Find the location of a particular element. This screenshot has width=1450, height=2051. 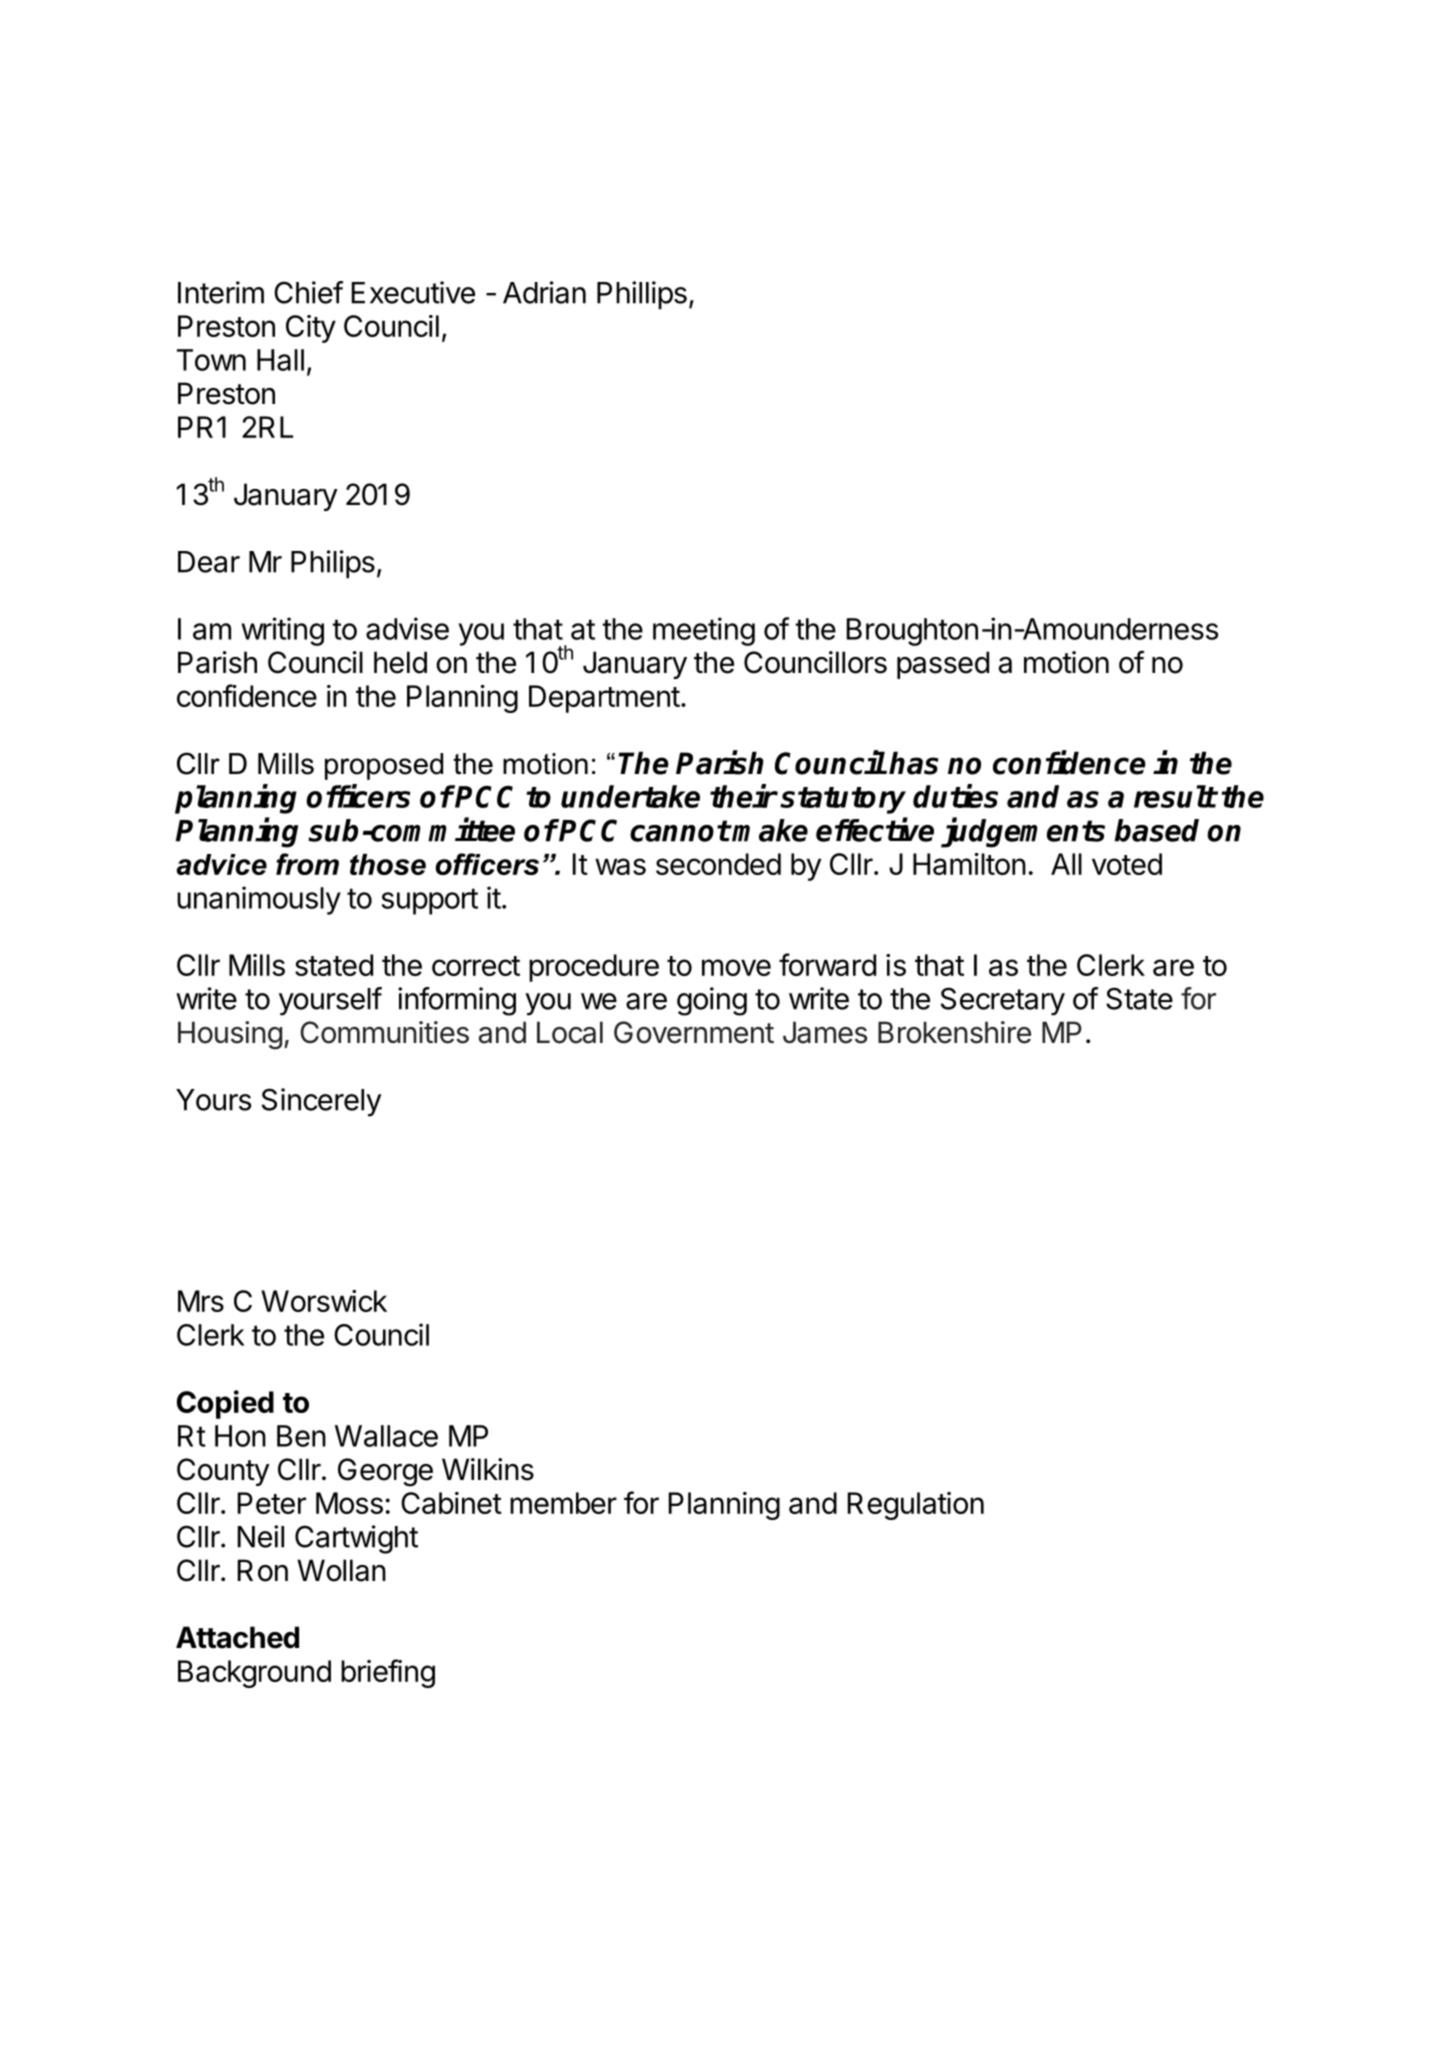

Secretary is located at coordinates (1003, 1001).
